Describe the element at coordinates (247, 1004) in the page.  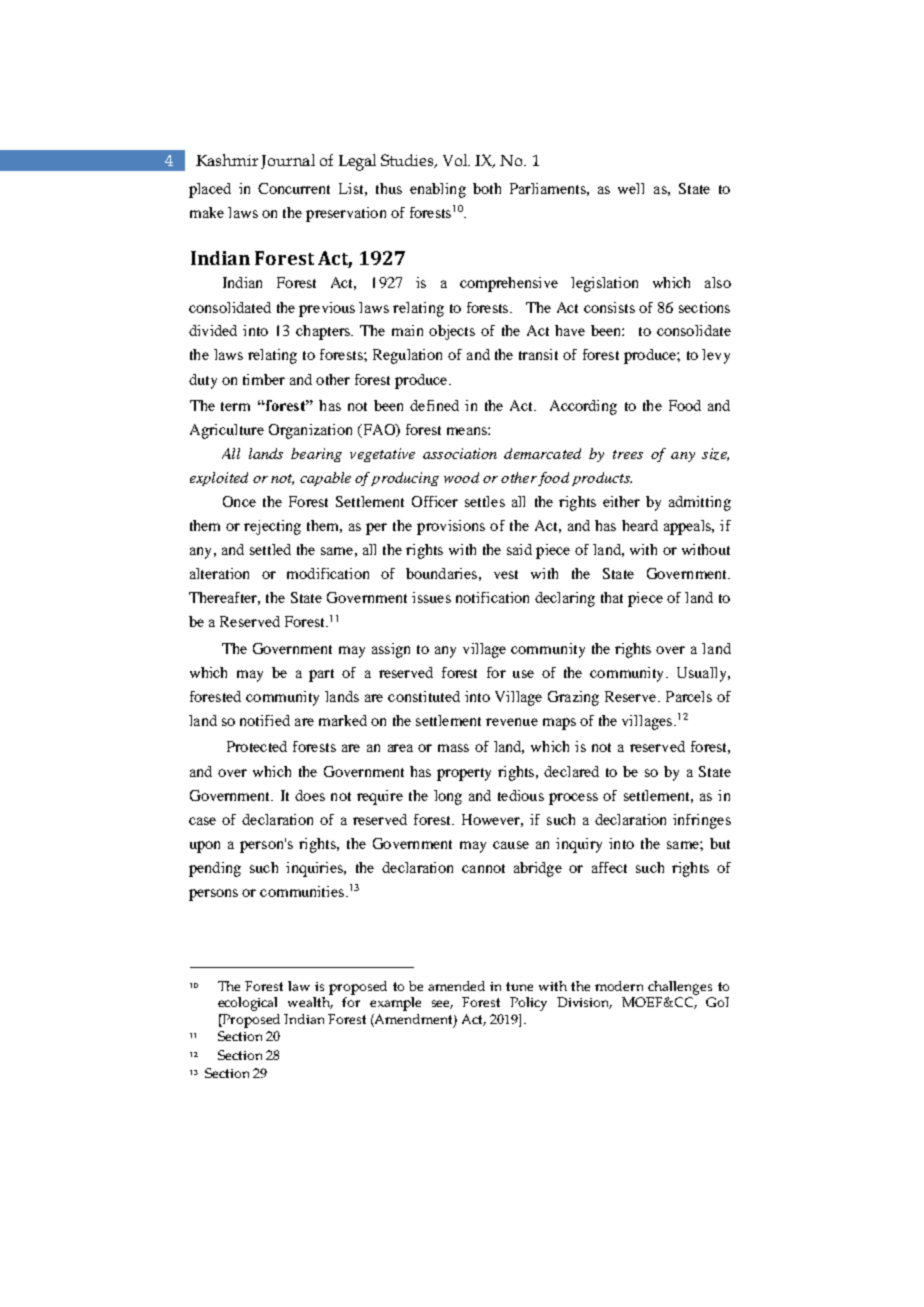
I see `ecological` at that location.
